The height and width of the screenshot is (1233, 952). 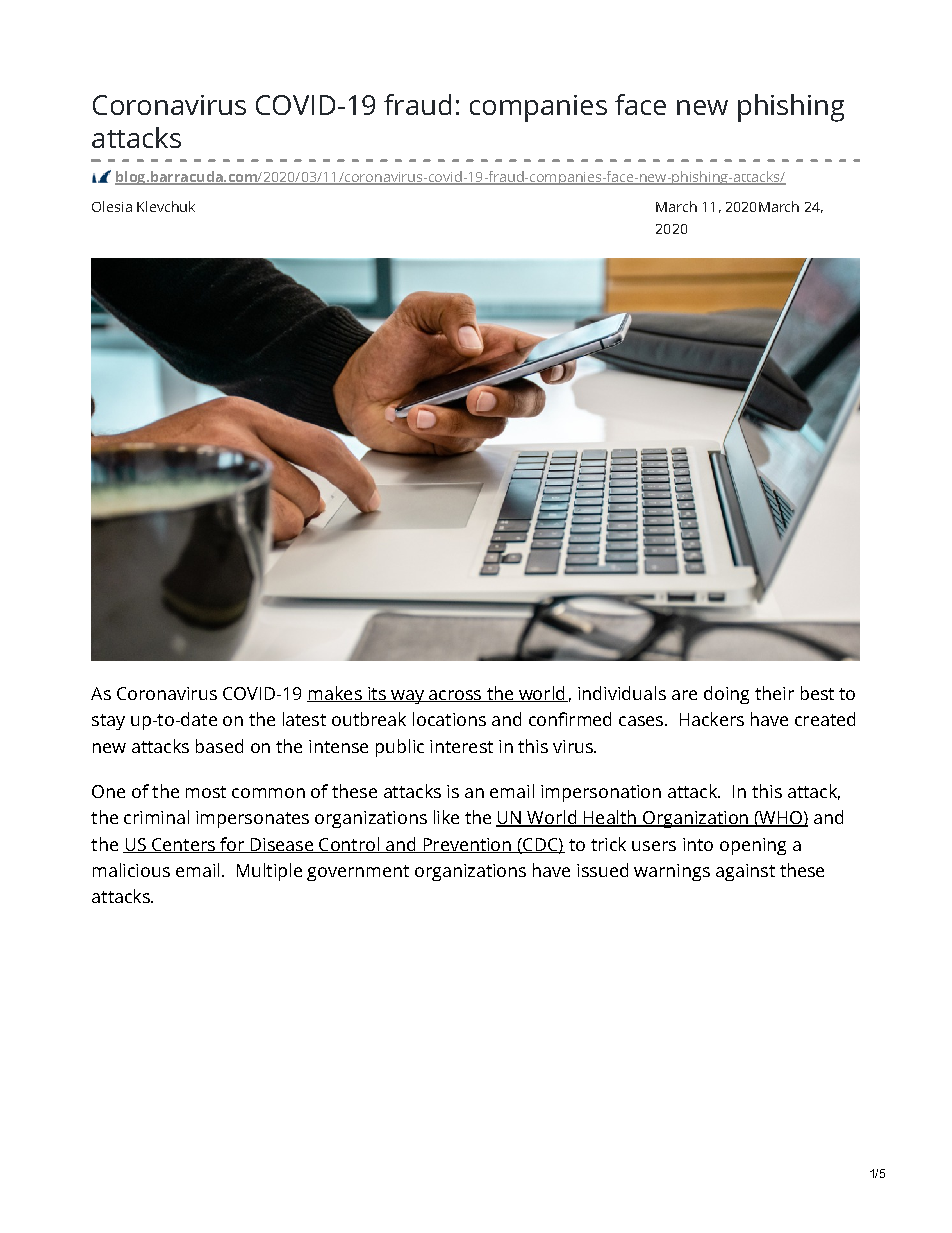 What do you see at coordinates (712, 719) in the screenshot?
I see `Hackers` at bounding box center [712, 719].
